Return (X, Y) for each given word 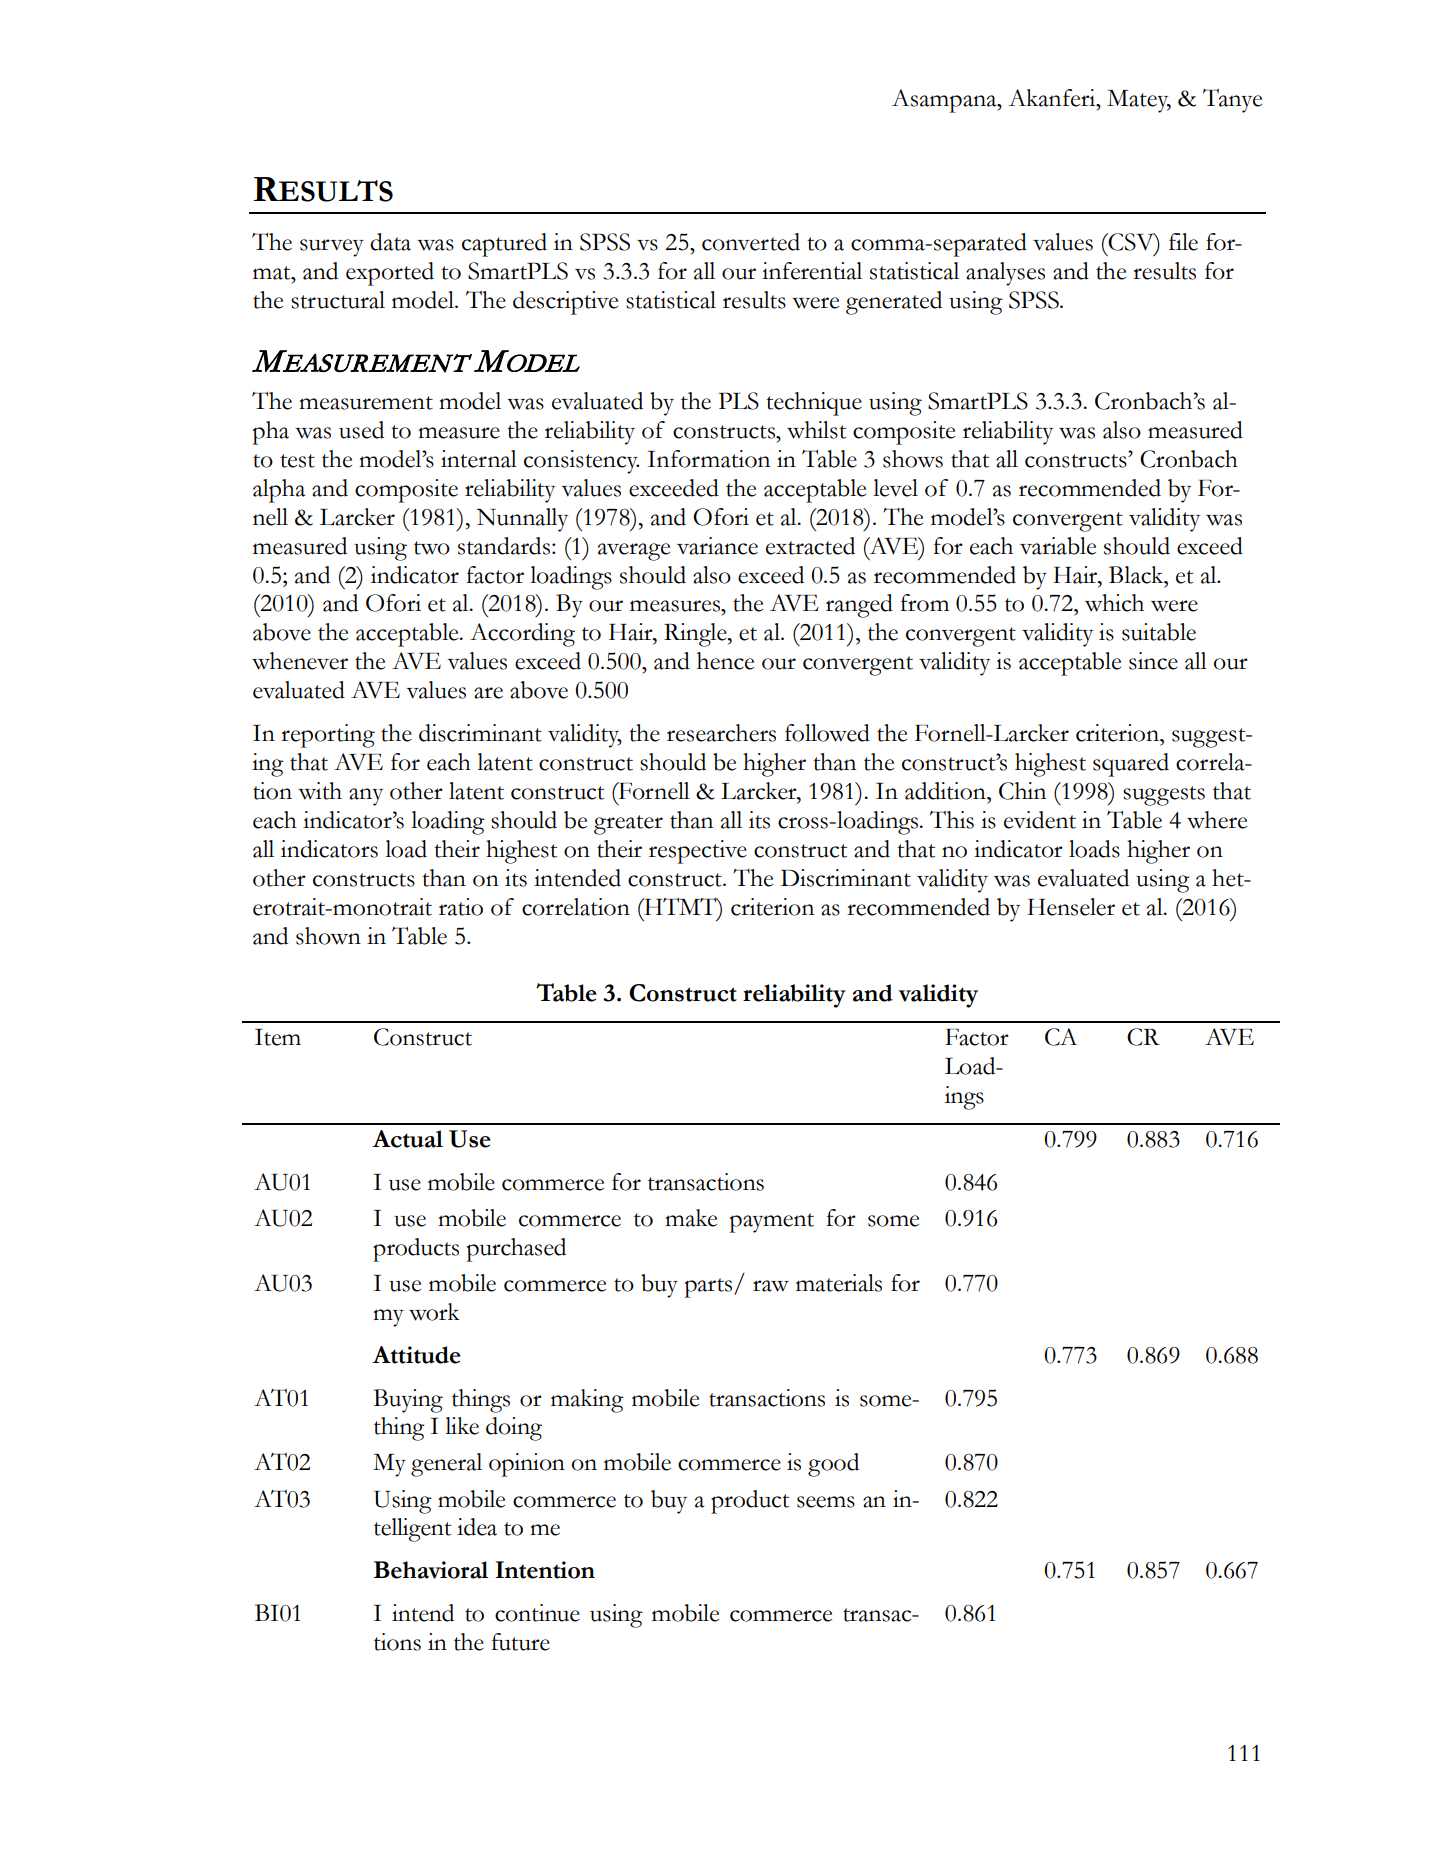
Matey (1139, 101)
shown (328, 936)
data (390, 242)
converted (751, 242)
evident (1040, 820)
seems (826, 1502)
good (833, 1465)
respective (698, 852)
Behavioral (431, 1570)
